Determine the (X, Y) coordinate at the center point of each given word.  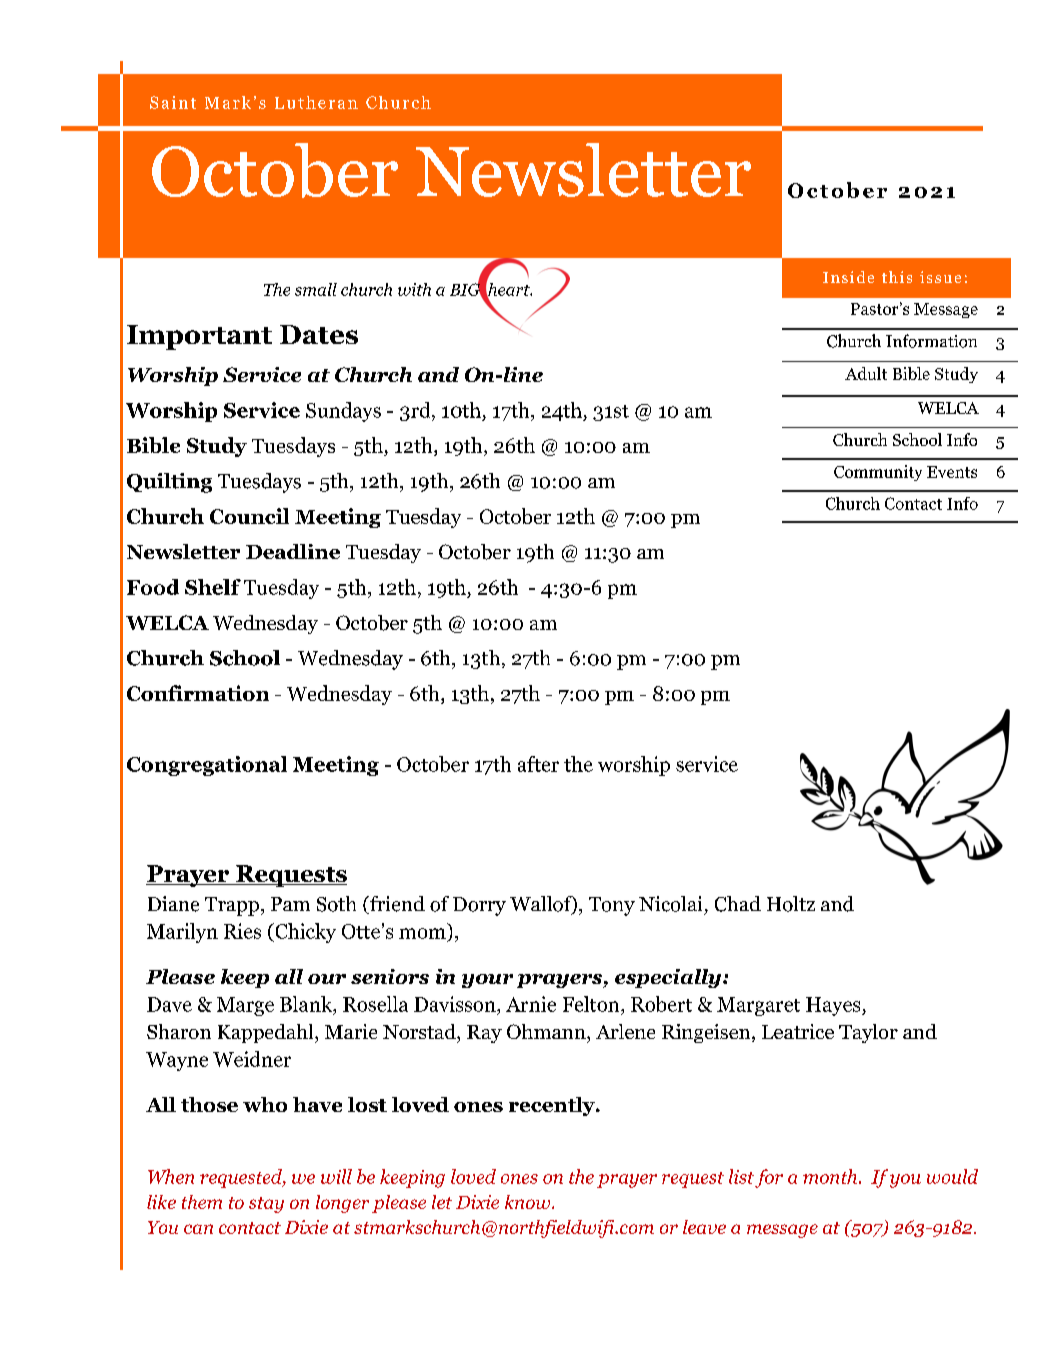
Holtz (791, 904)
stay (266, 1205)
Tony (612, 906)
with (414, 289)
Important (199, 337)
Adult (866, 373)
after (538, 764)
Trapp (232, 906)
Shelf (213, 587)
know (529, 1202)
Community (878, 473)
